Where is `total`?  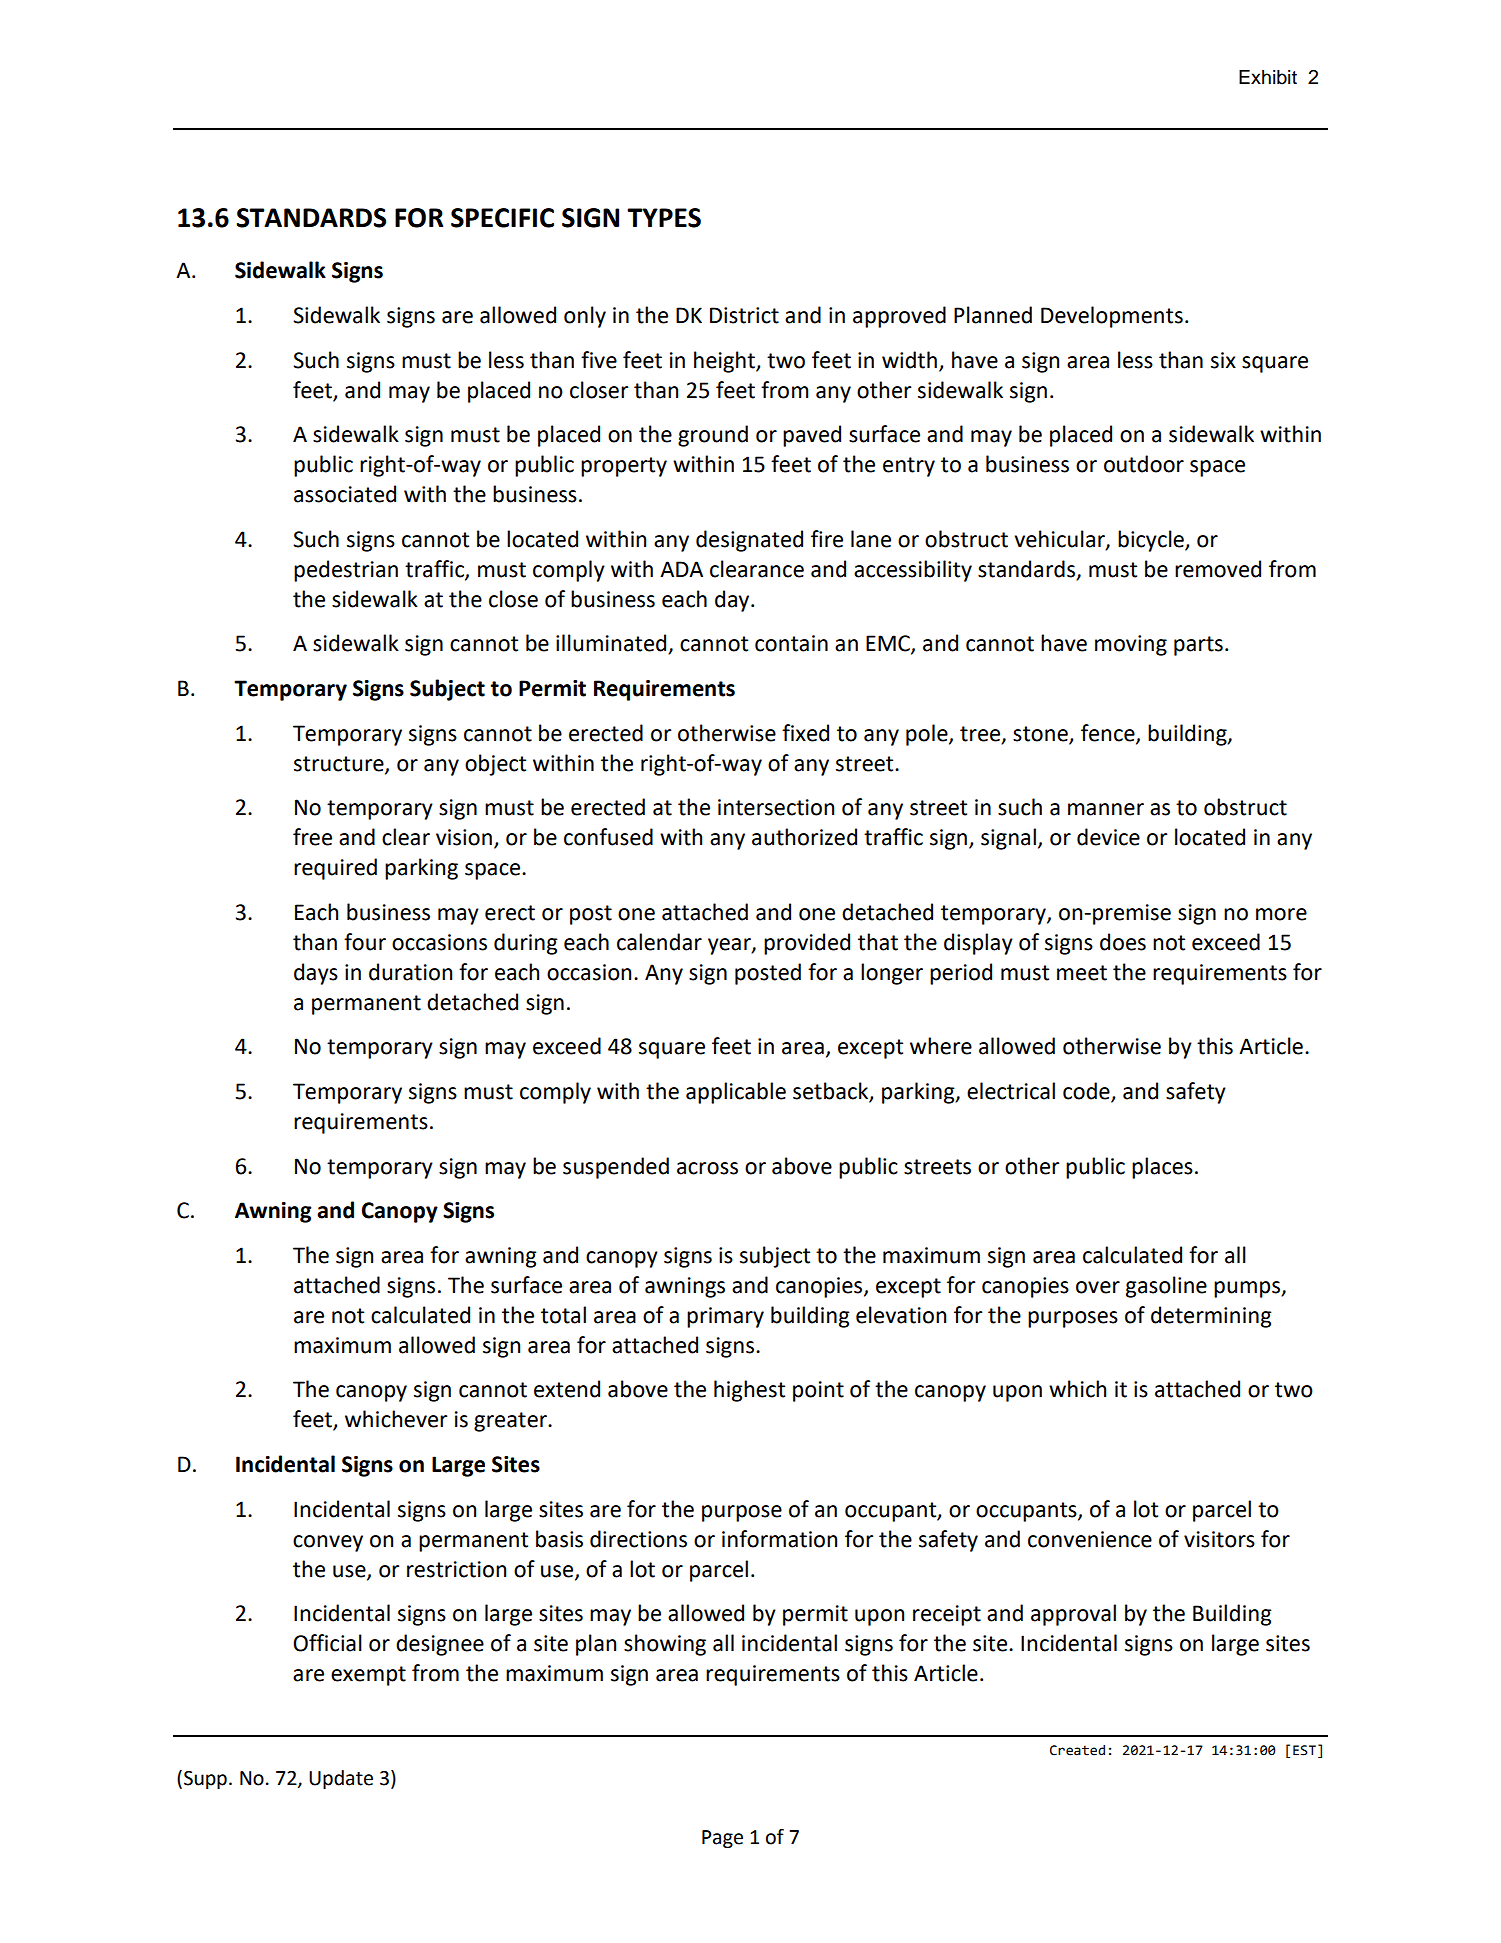
total is located at coordinates (563, 1315).
